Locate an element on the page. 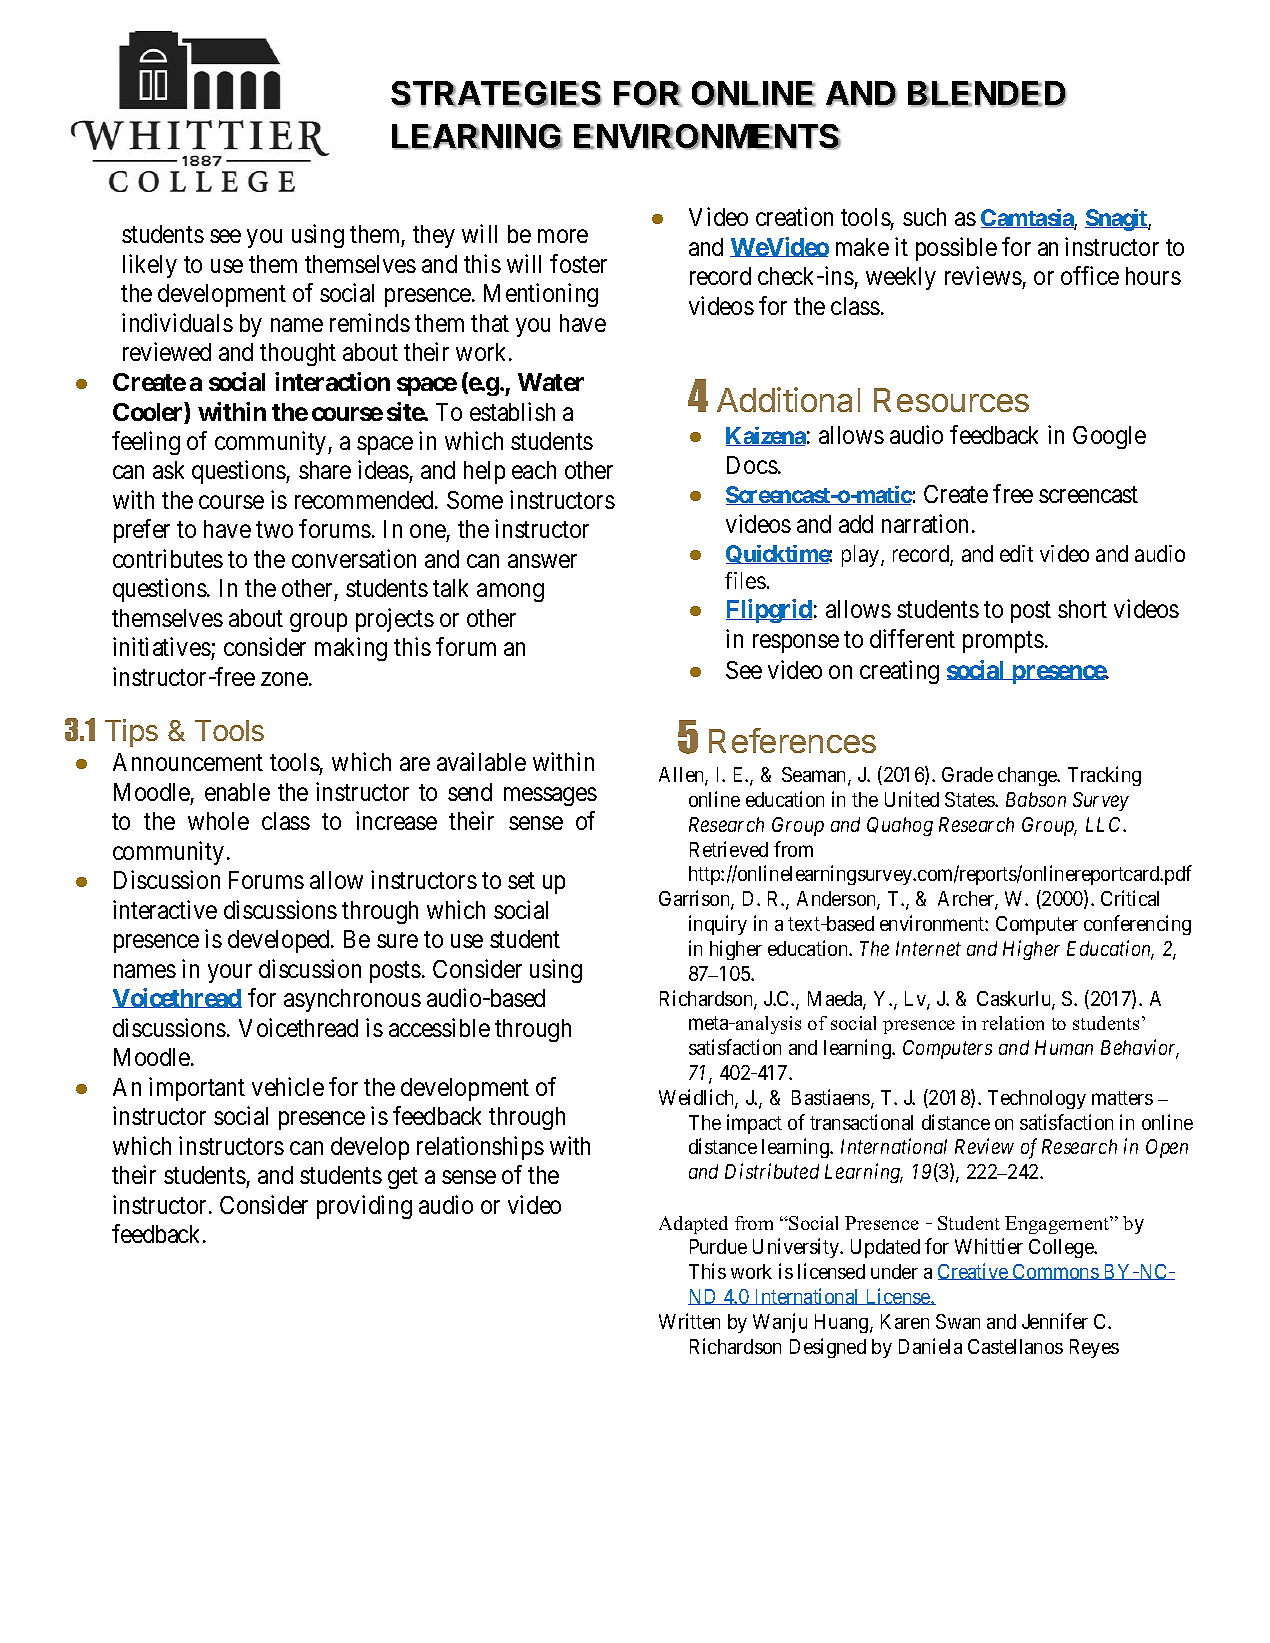 The image size is (1270, 1643). Human is located at coordinates (1064, 1047).
